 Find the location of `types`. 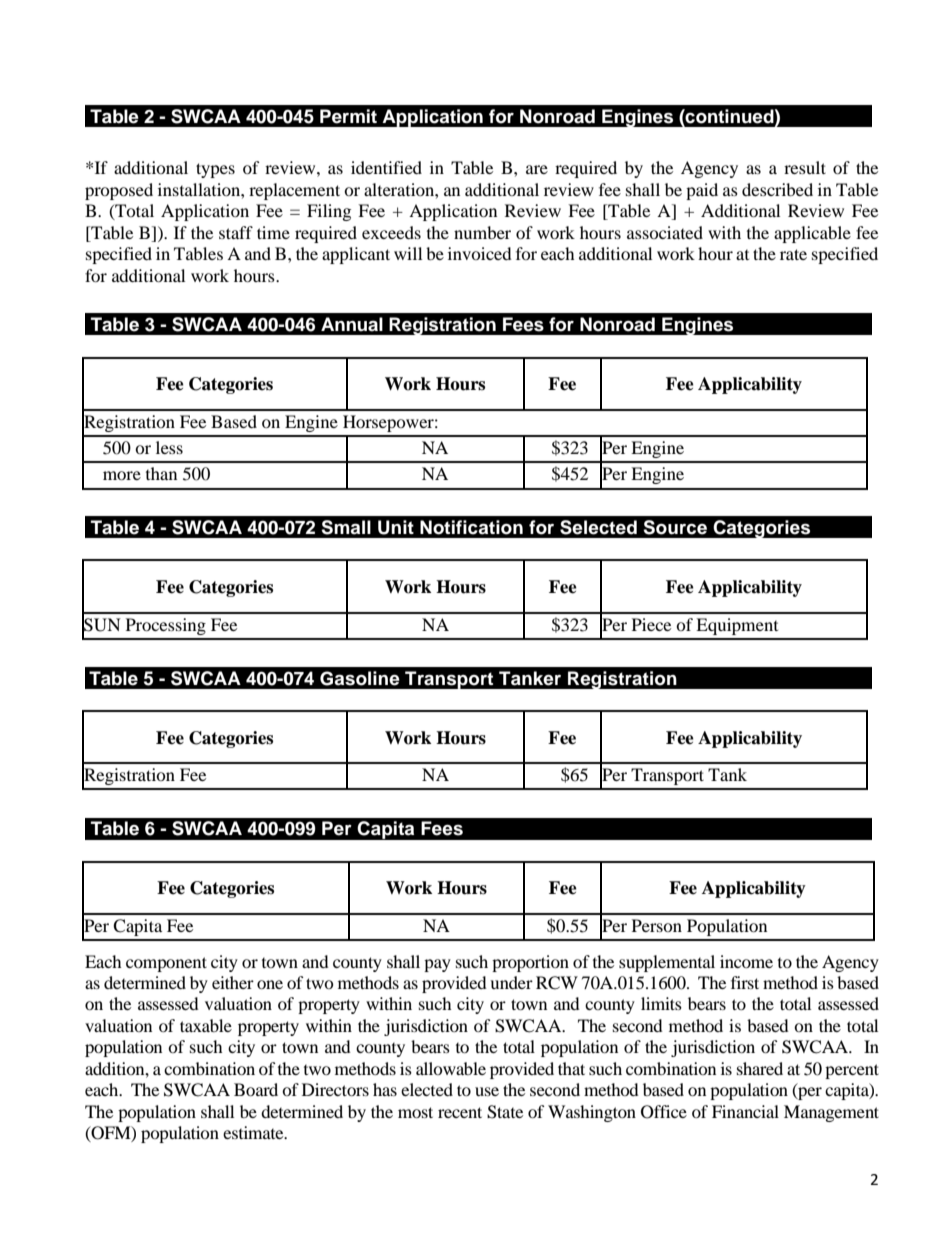

types is located at coordinates (215, 170).
